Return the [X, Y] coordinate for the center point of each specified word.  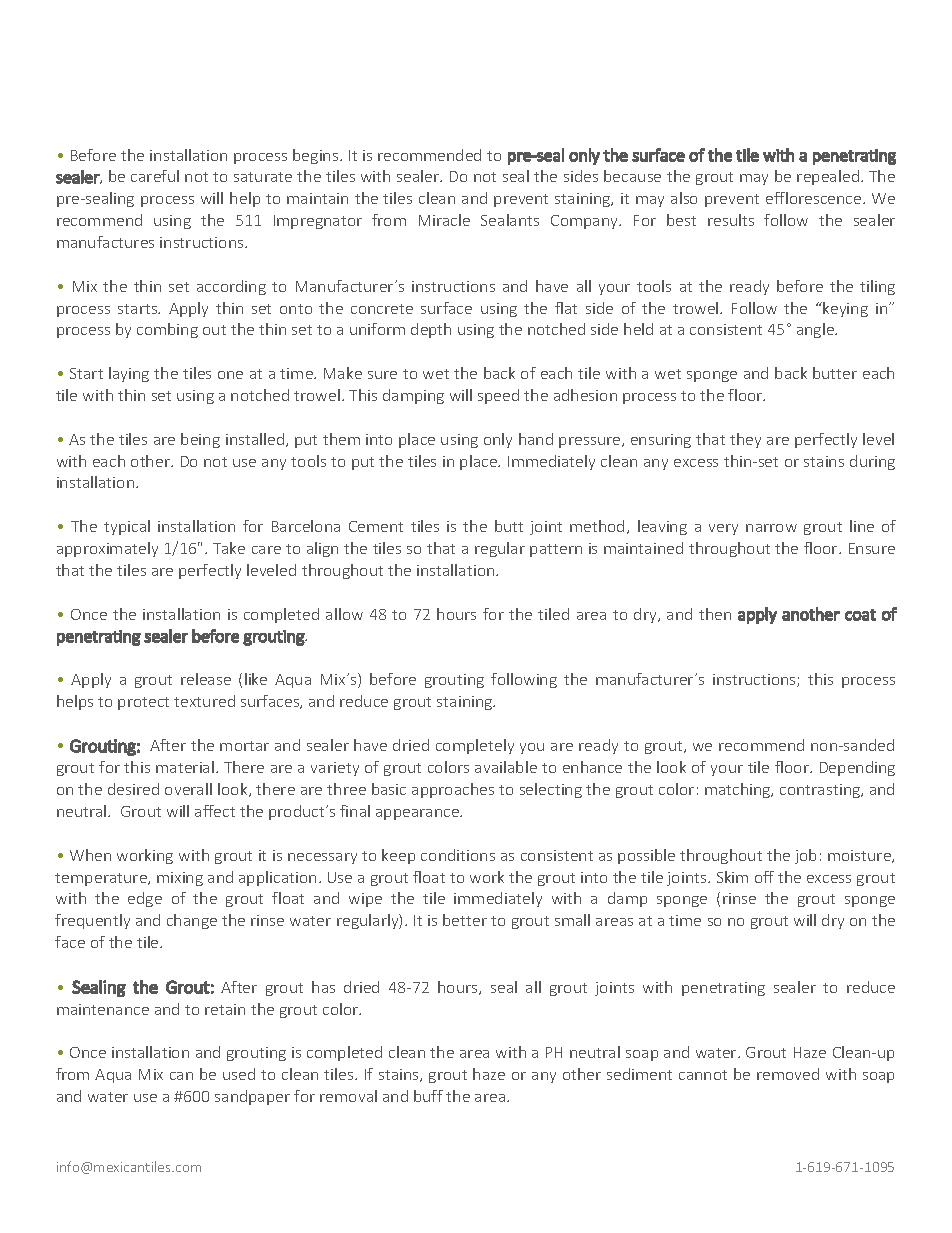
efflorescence [815, 198]
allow [344, 614]
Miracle [444, 220]
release [206, 679]
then [715, 614]
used [239, 1074]
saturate [263, 177]
